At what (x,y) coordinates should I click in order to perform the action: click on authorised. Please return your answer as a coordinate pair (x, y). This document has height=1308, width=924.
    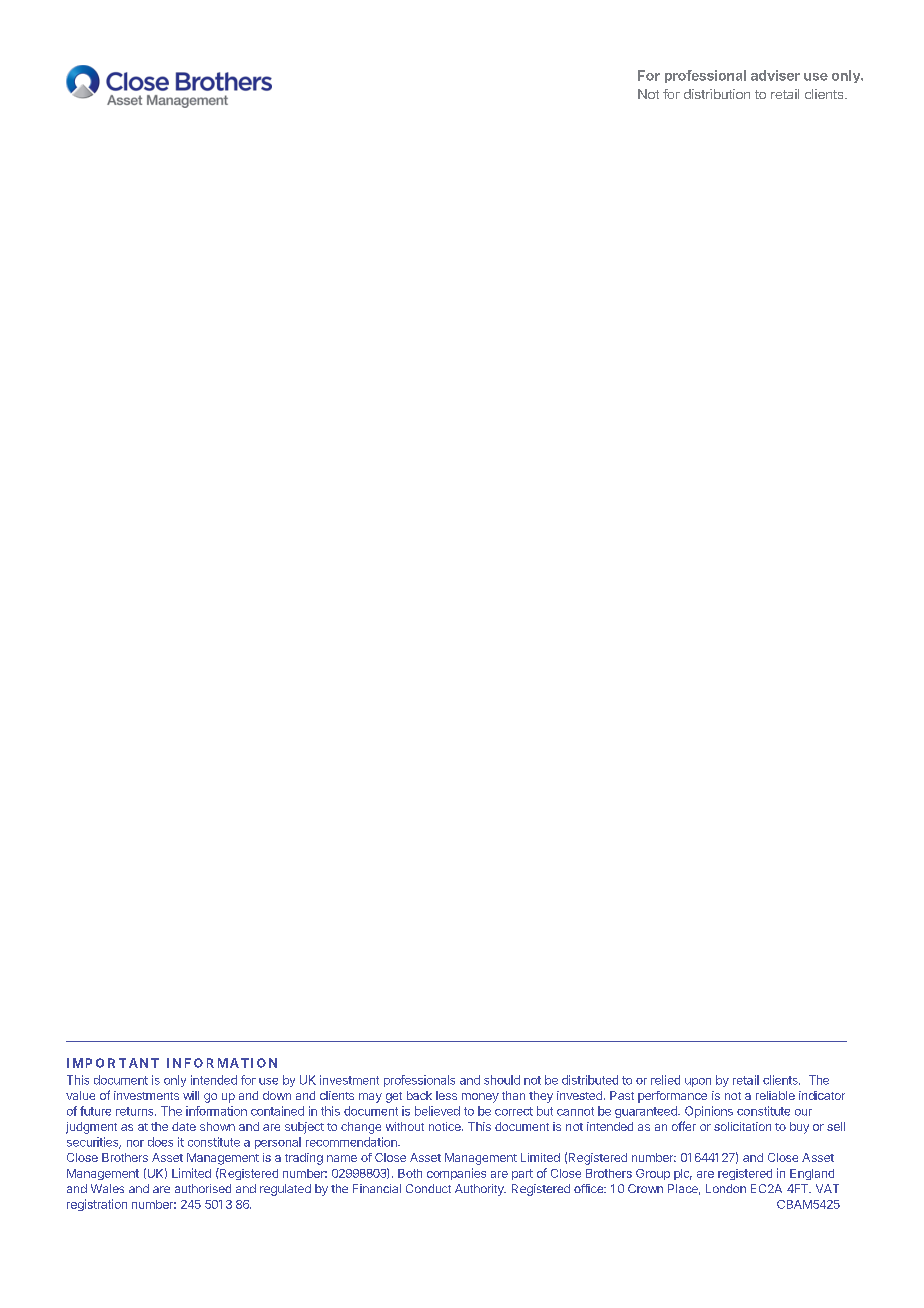
    Looking at the image, I should click on (203, 1188).
